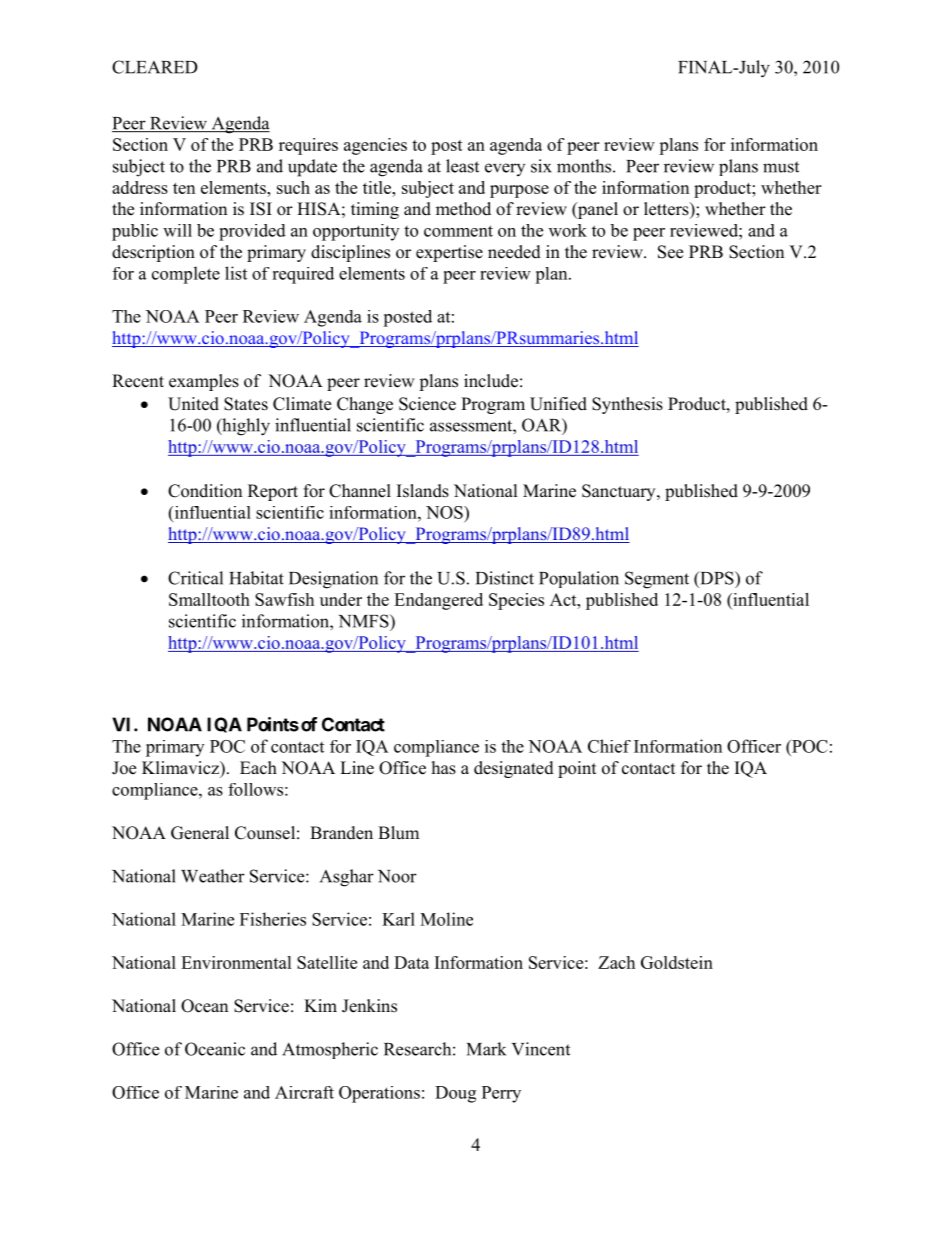 The image size is (952, 1233). What do you see at coordinates (195, 578) in the screenshot?
I see `Critical` at bounding box center [195, 578].
